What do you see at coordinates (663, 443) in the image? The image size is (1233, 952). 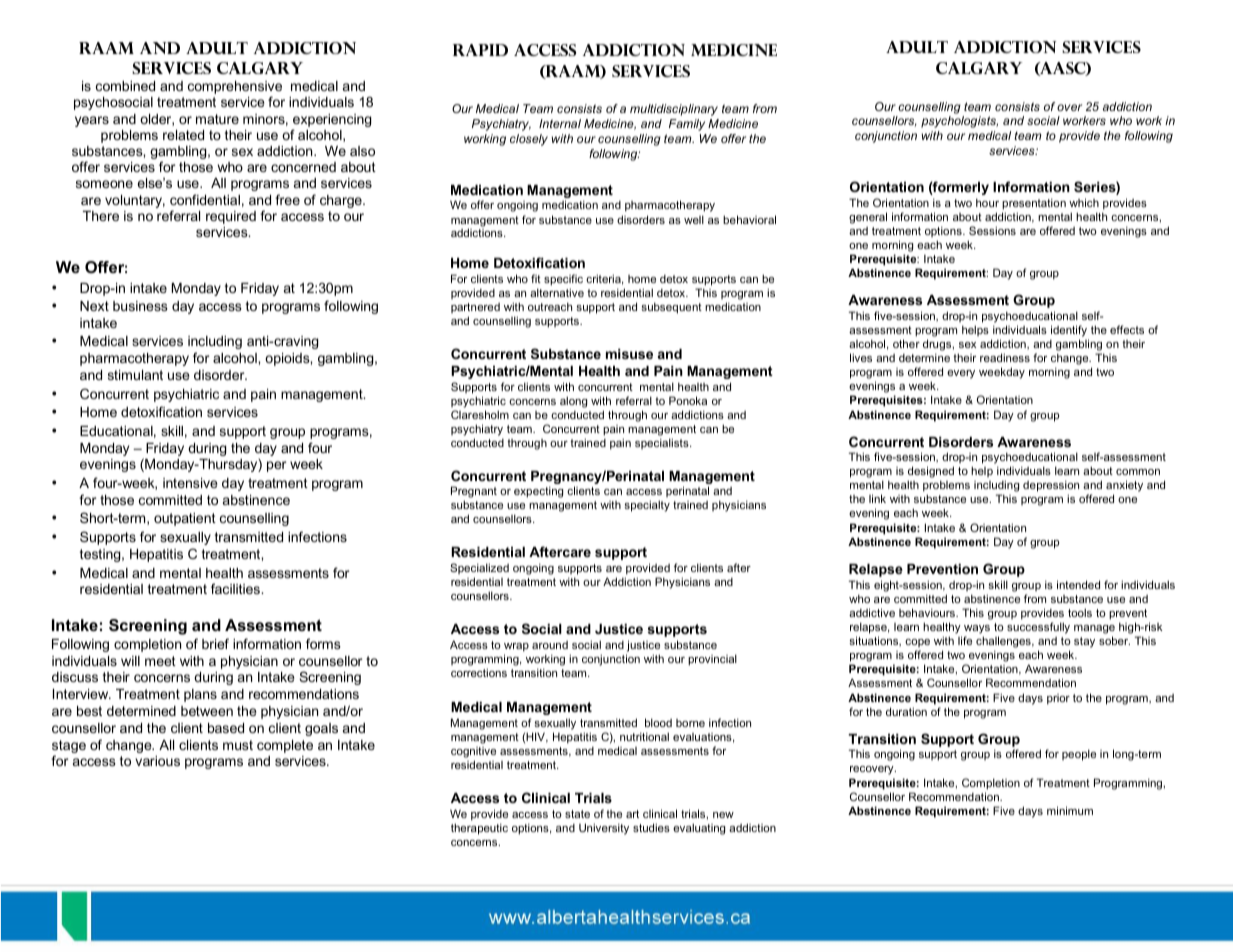 I see `specialists` at bounding box center [663, 443].
